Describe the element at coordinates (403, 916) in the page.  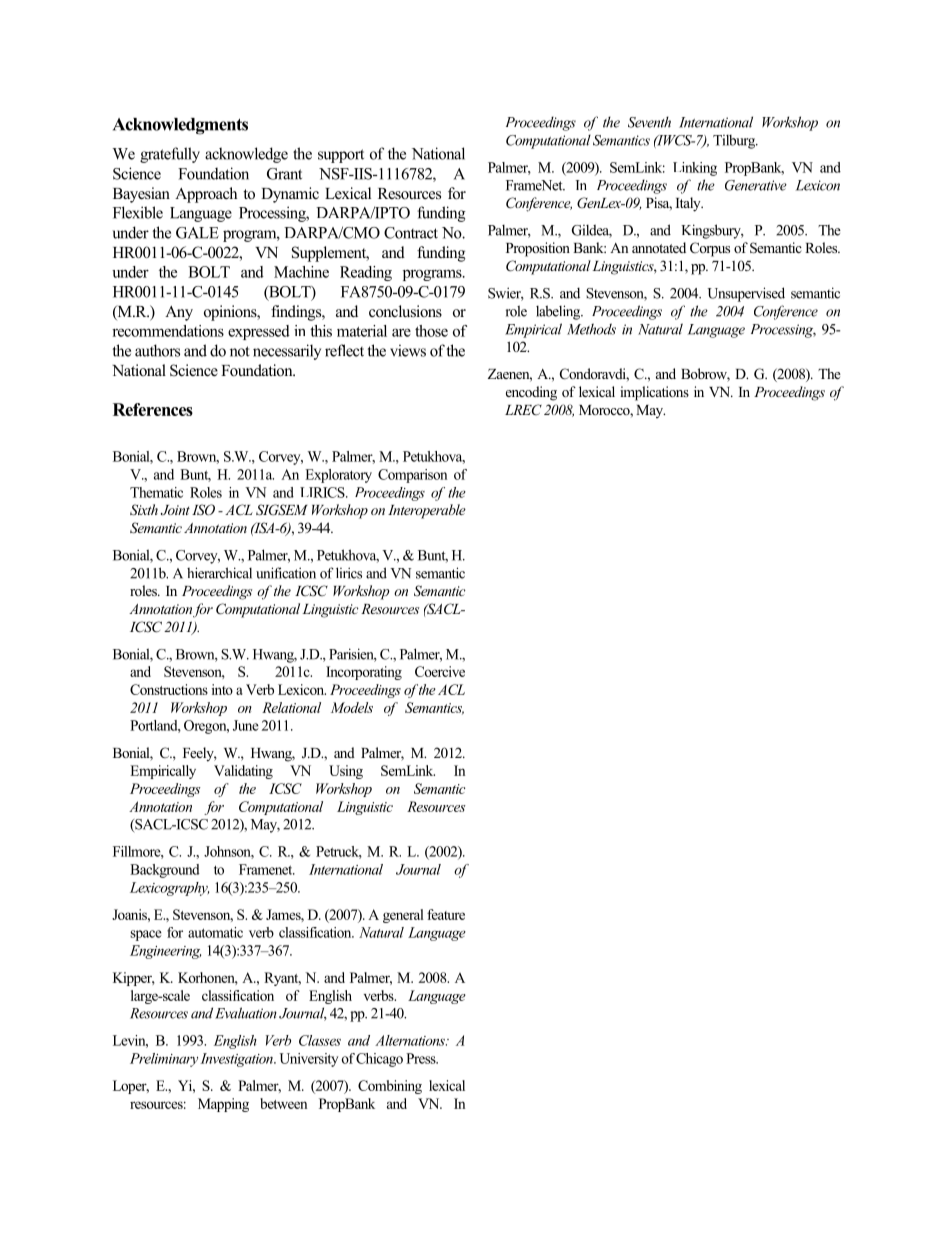
I see `general` at that location.
